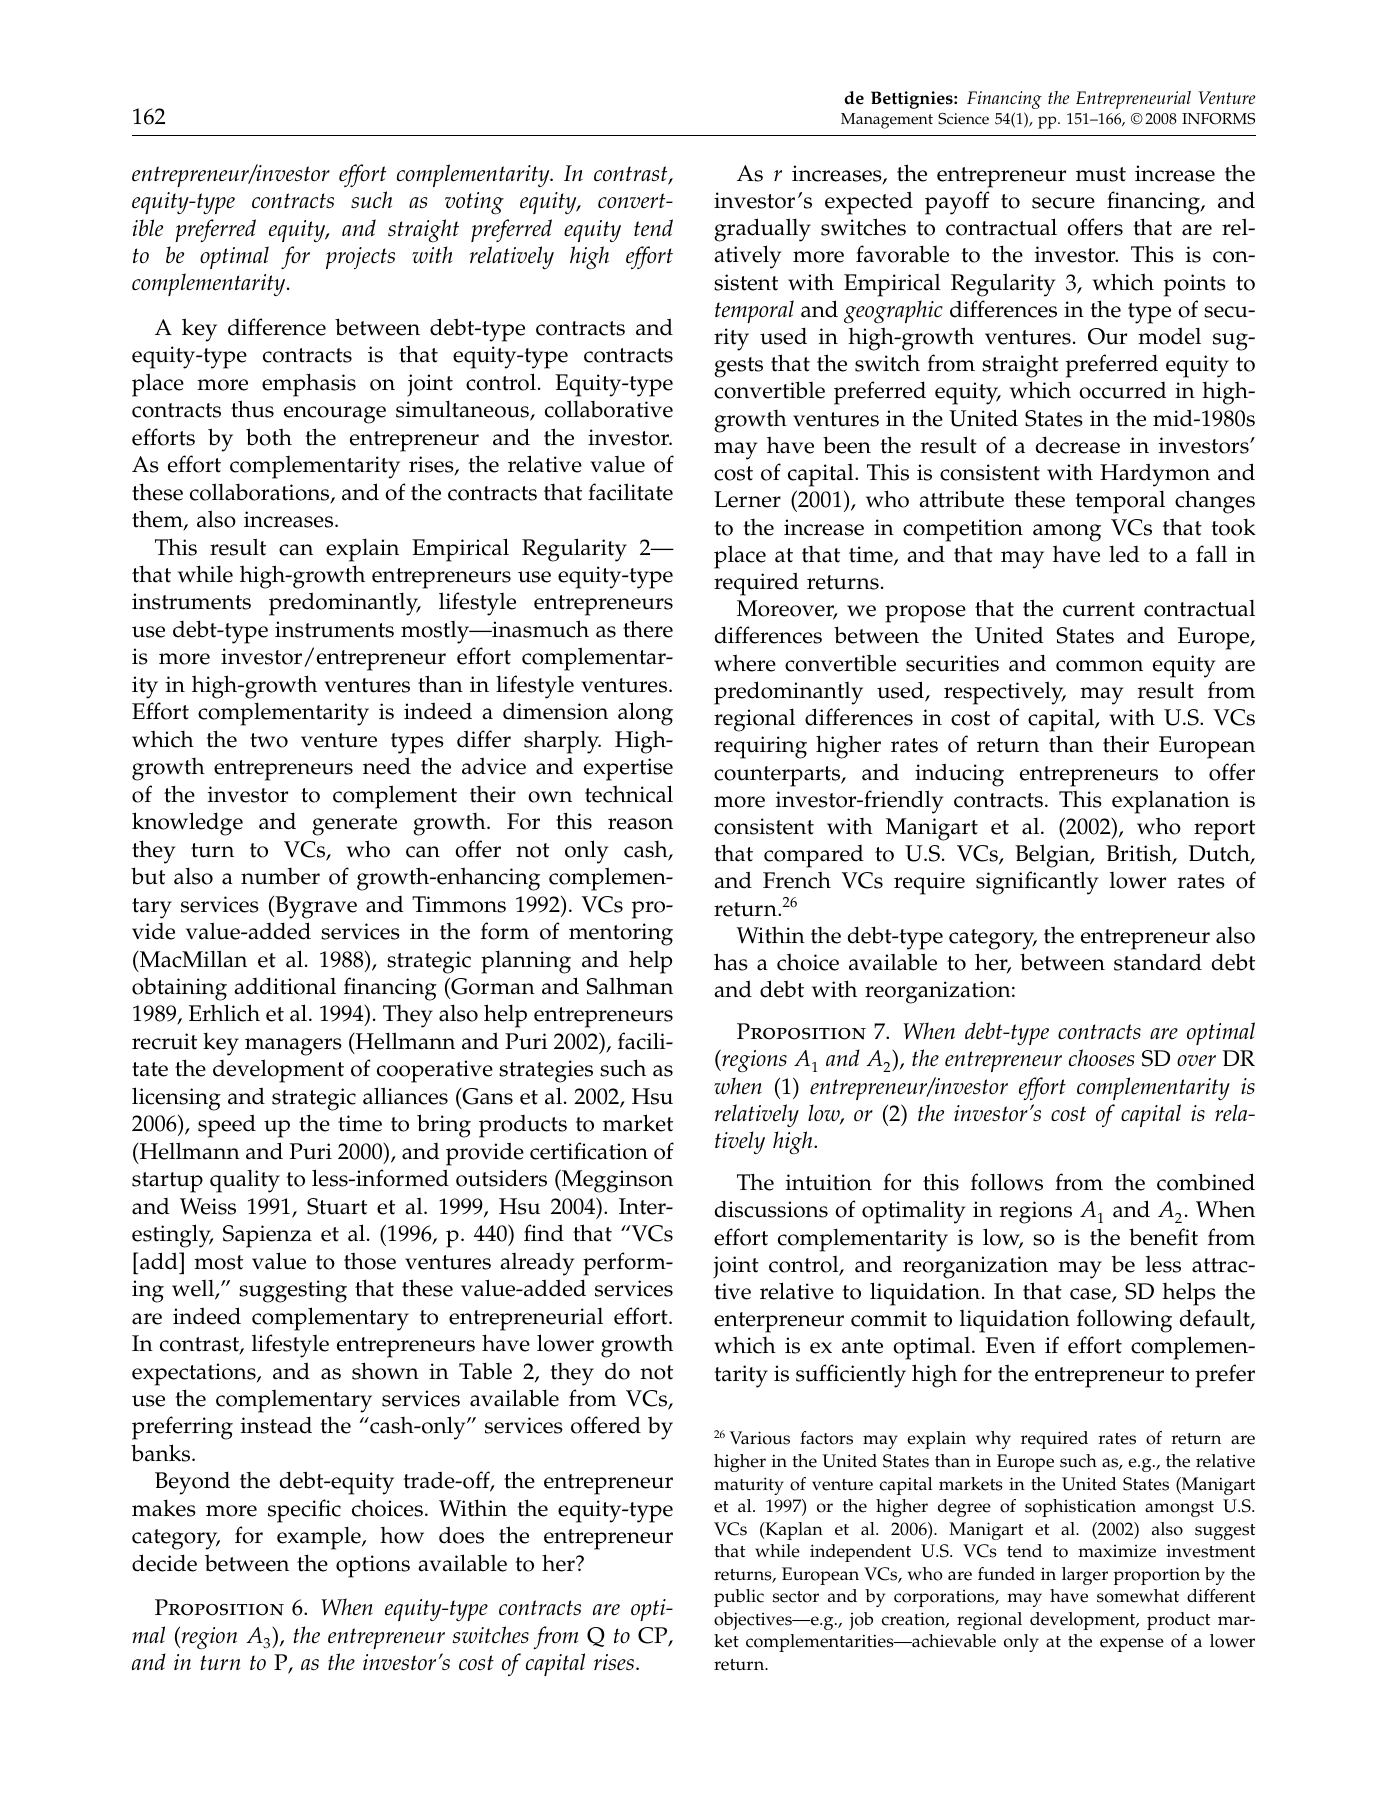 The image size is (1386, 1794). What do you see at coordinates (360, 258) in the screenshot?
I see `projects` at bounding box center [360, 258].
